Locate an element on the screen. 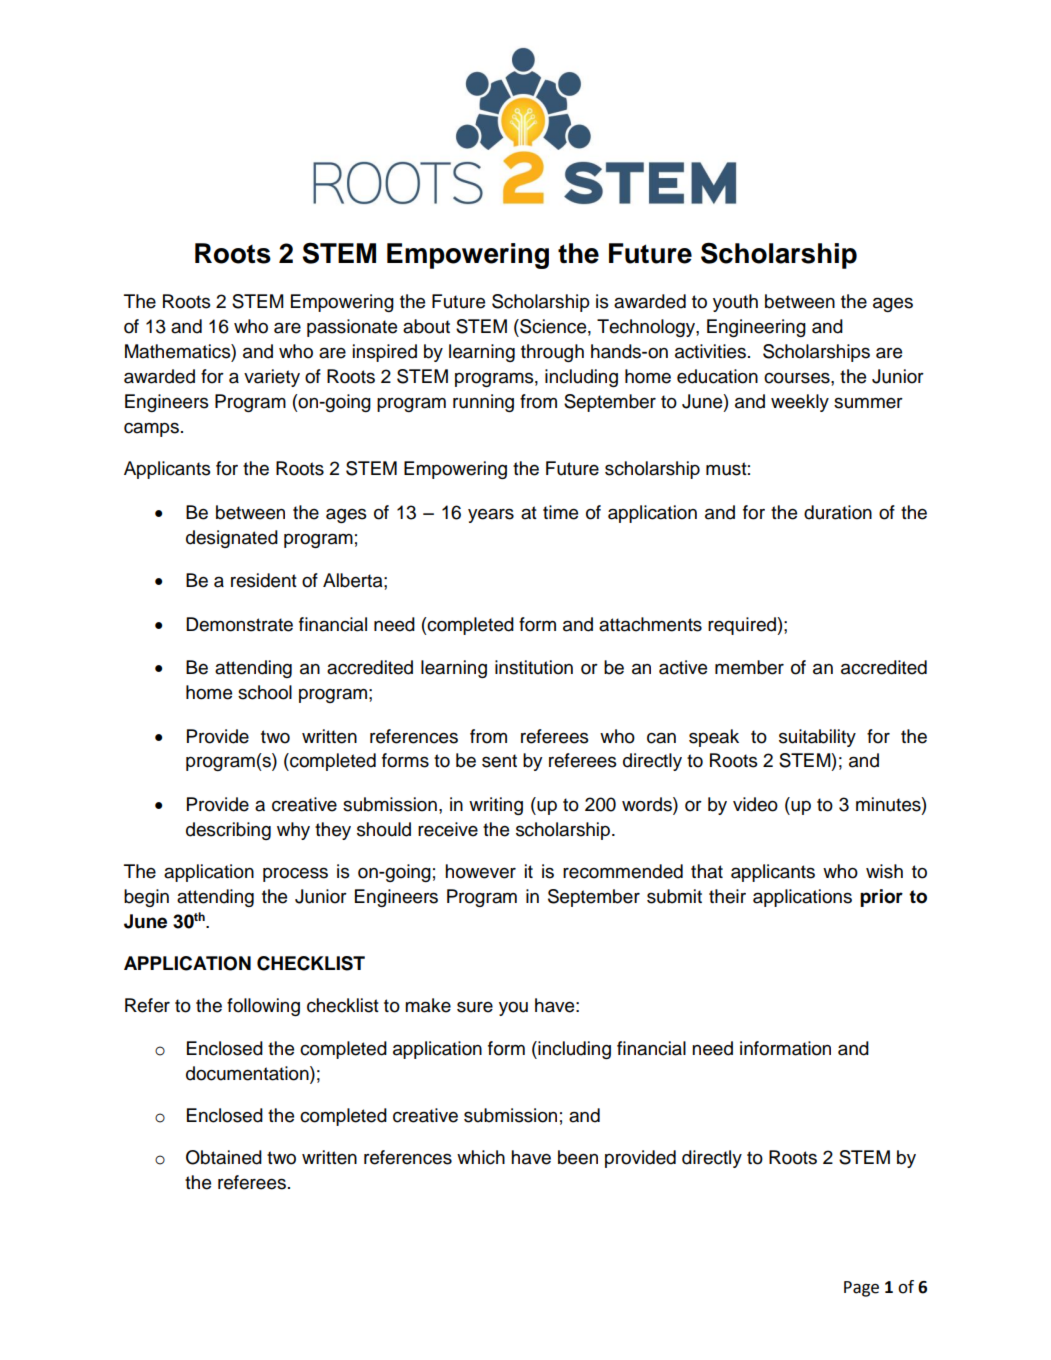 The width and height of the screenshot is (1051, 1360). writing is located at coordinates (496, 806).
